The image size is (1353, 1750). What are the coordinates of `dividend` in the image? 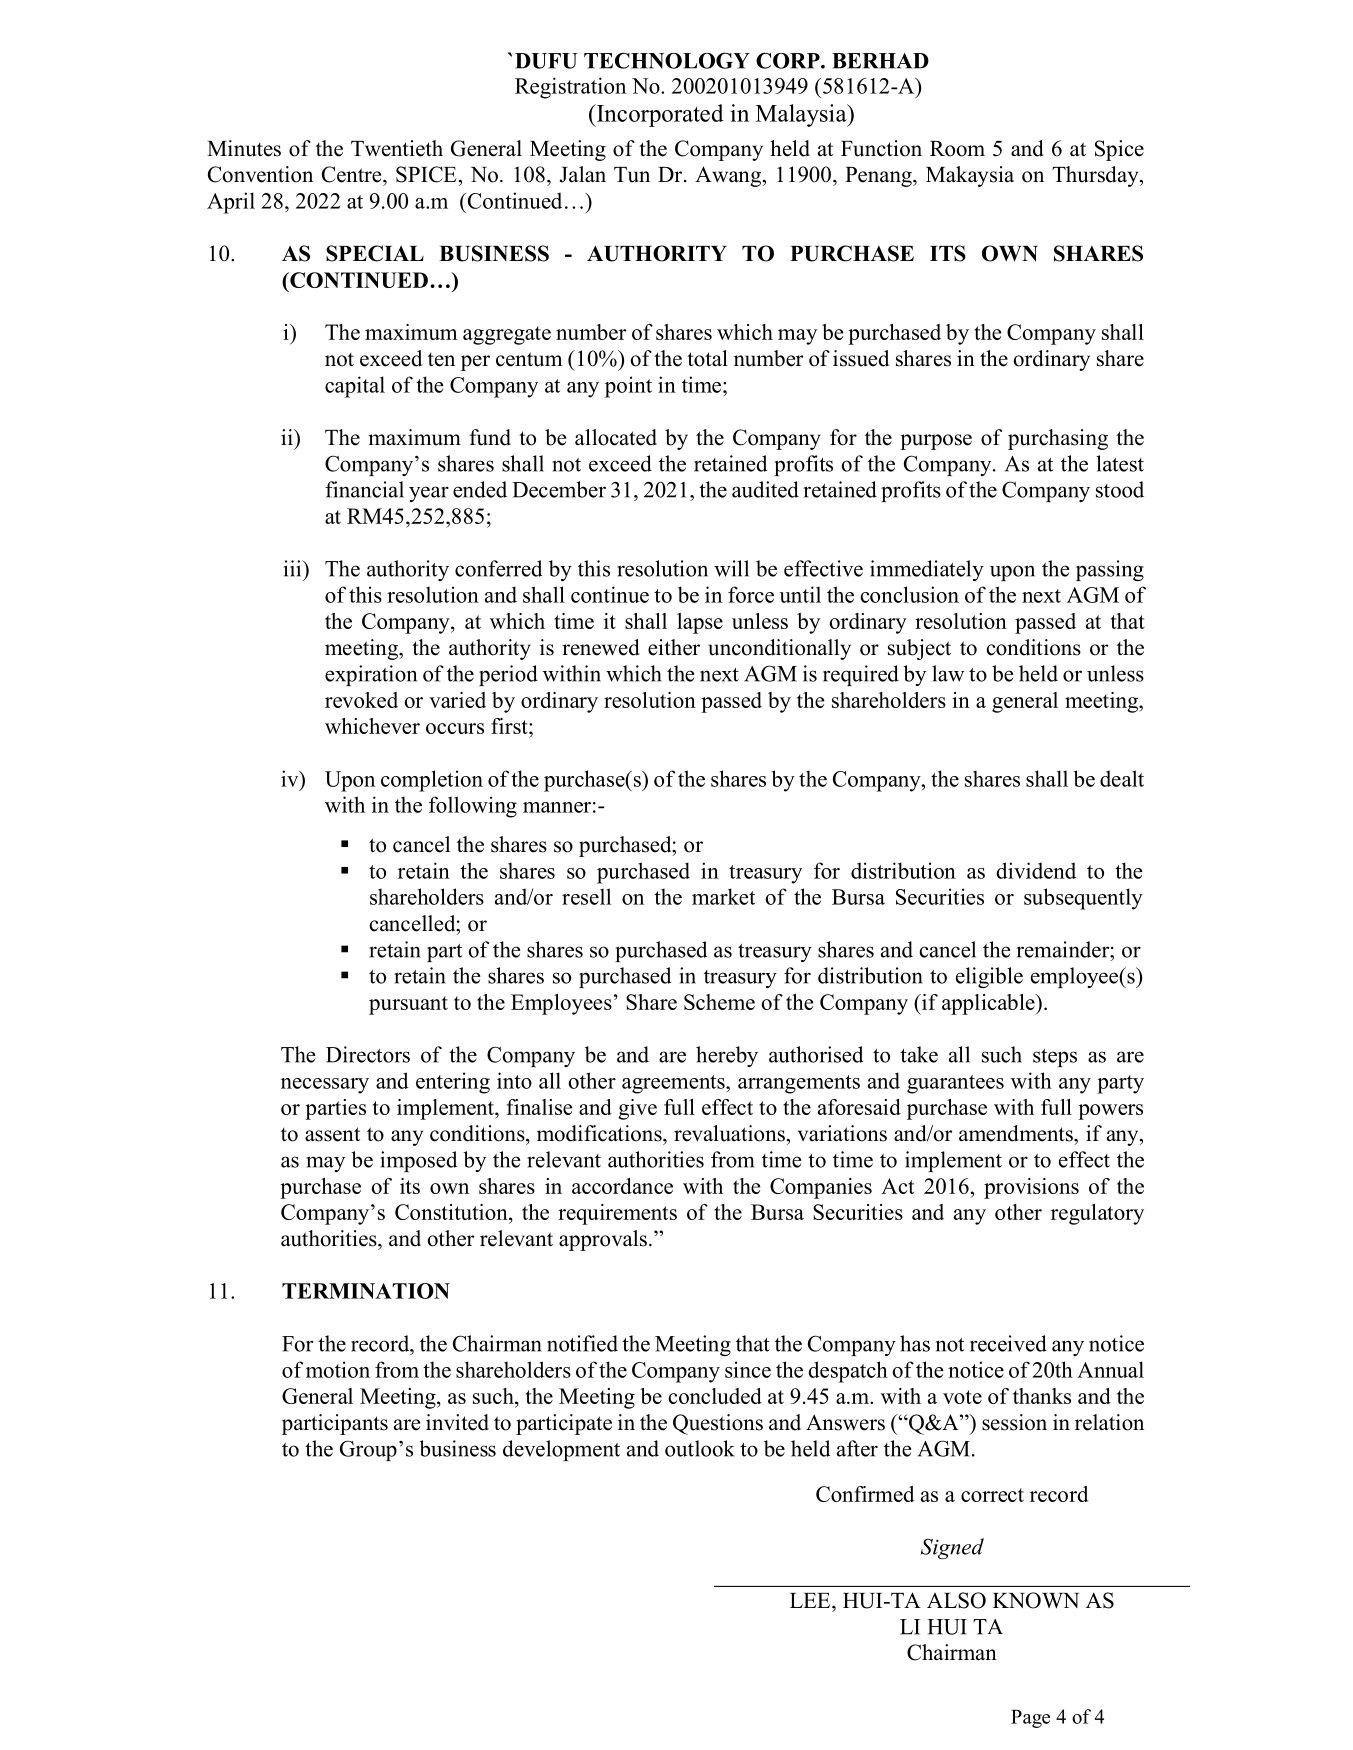 It's located at (1036, 870).
